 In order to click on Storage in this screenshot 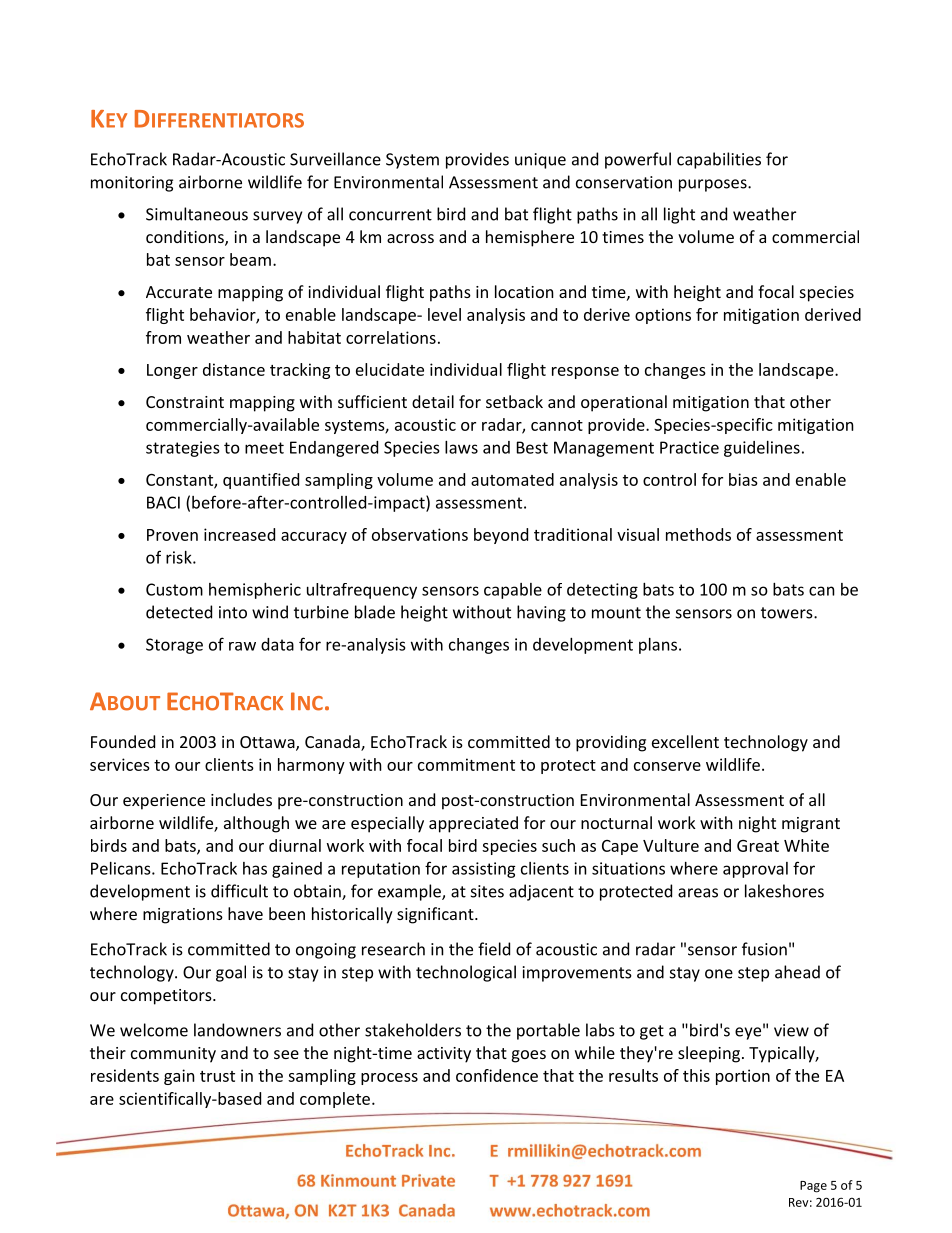, I will do `click(174, 646)`.
